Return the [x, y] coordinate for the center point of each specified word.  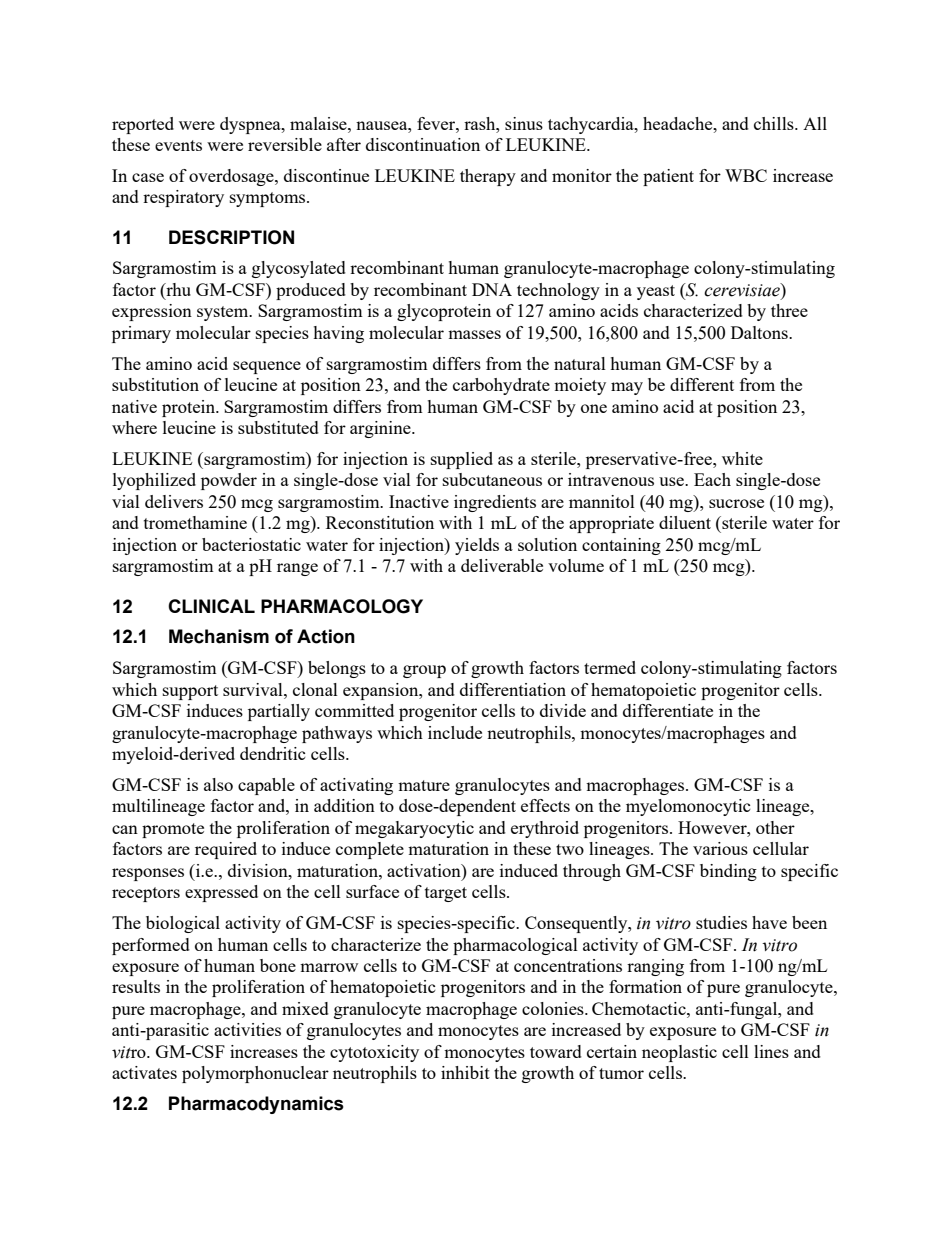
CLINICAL [211, 606]
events [178, 145]
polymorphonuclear [255, 1074]
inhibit [465, 1072]
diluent [685, 522]
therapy [488, 177]
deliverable [502, 565]
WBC [746, 175]
